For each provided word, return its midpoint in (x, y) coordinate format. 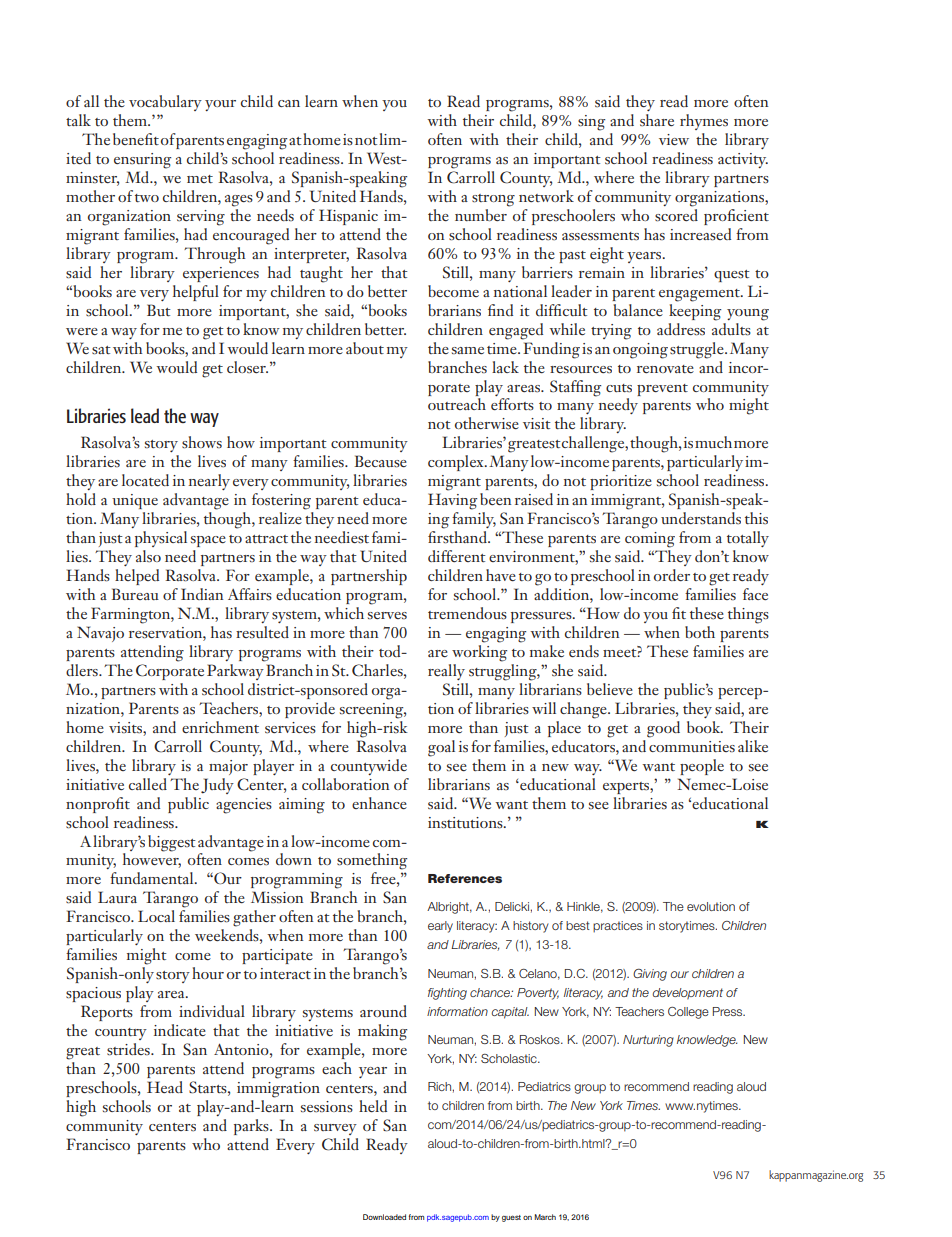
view (674, 139)
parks (252, 1127)
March (545, 1217)
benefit (136, 139)
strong (493, 200)
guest (511, 1218)
